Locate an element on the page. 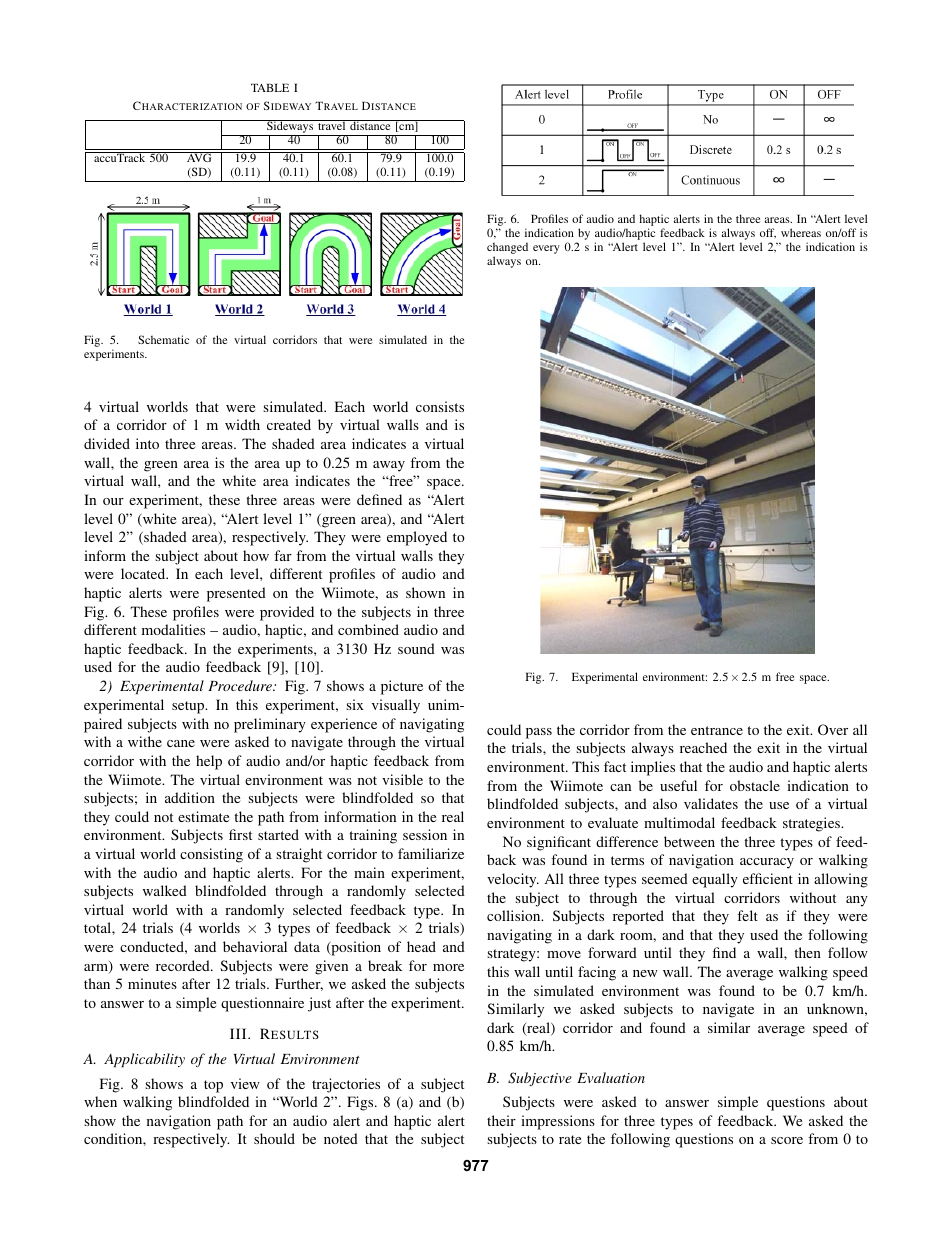 The width and height of the image is (952, 1233). modalities is located at coordinates (173, 629).
